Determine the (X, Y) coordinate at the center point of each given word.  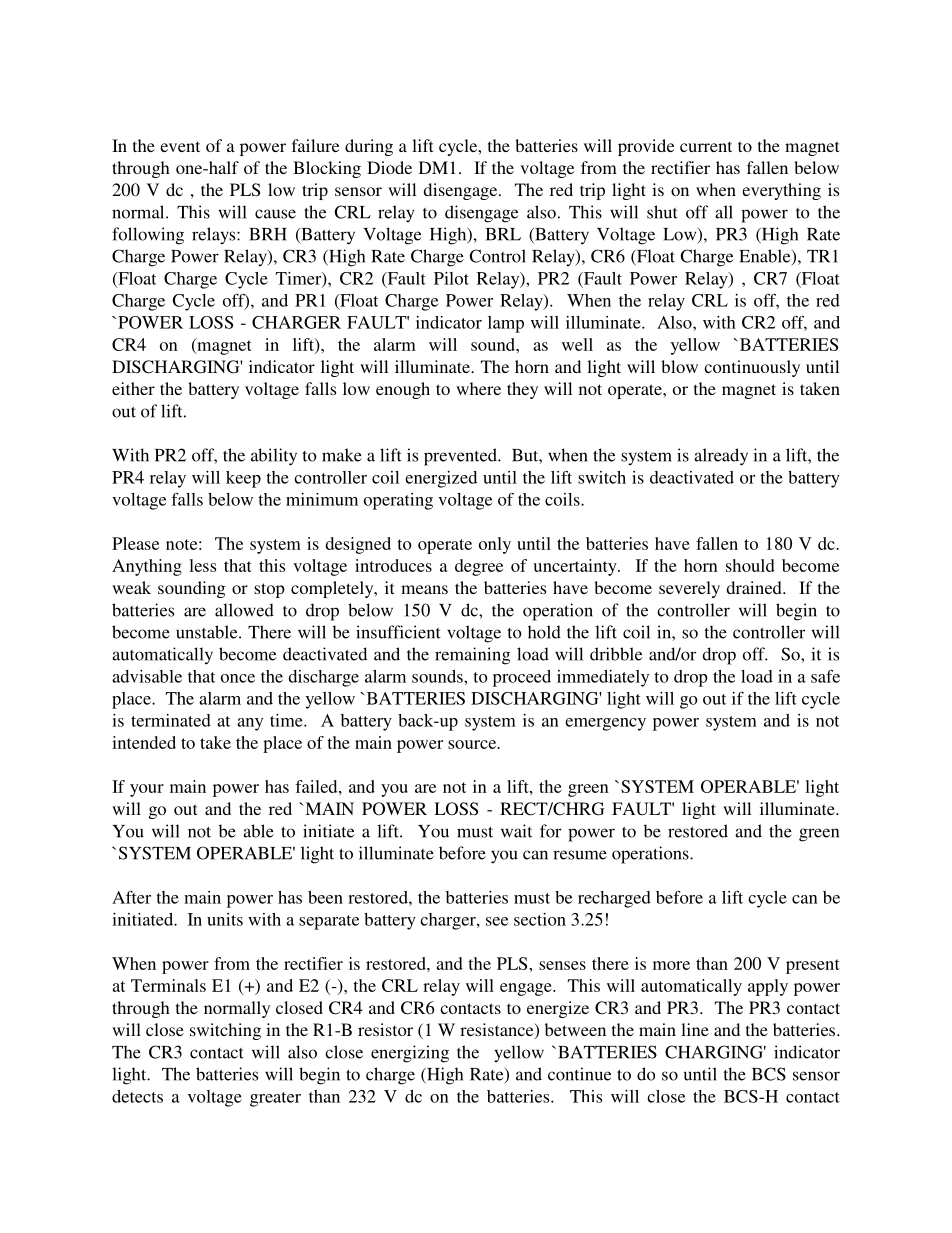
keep (243, 479)
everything (781, 191)
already (721, 457)
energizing (410, 1054)
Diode (389, 167)
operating (398, 501)
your (147, 790)
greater (275, 1099)
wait (516, 831)
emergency (605, 724)
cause (275, 214)
